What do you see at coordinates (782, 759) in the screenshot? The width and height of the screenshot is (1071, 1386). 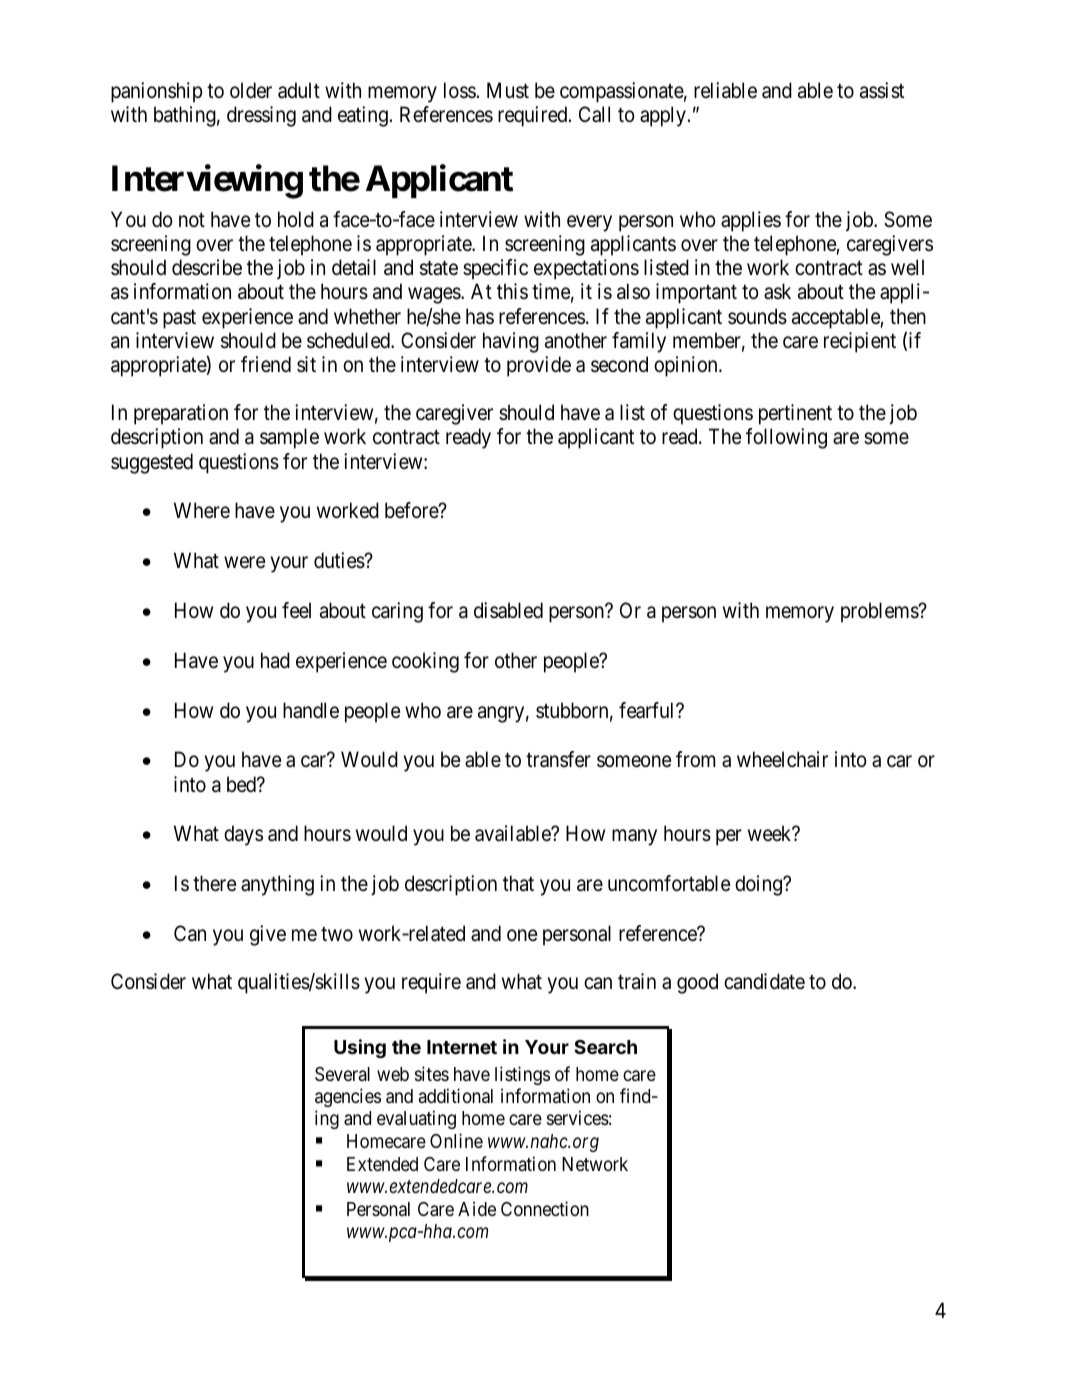 I see `wheelchair` at bounding box center [782, 759].
